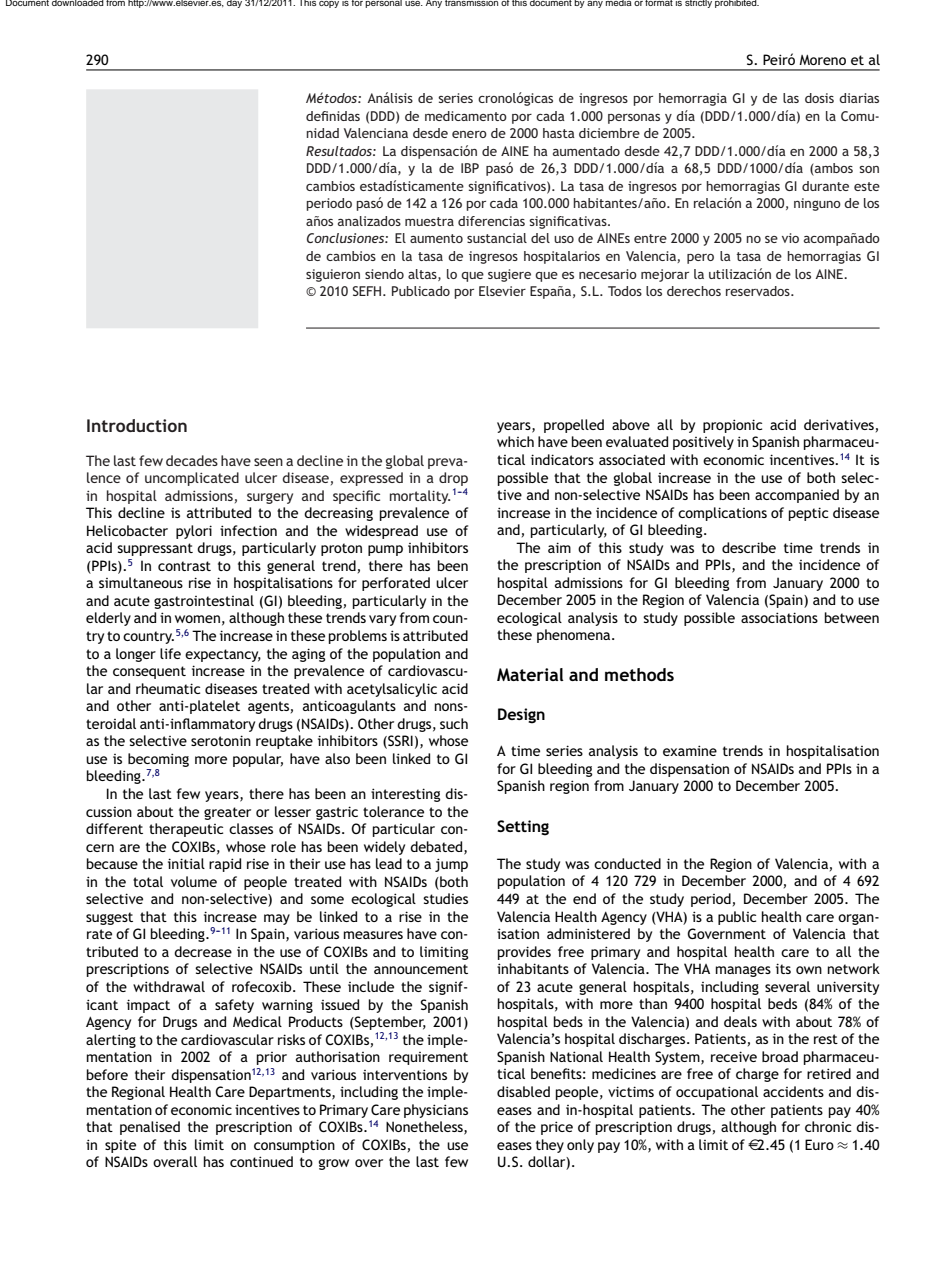 The height and width of the screenshot is (1271, 952). I want to click on pump, so click(385, 550).
